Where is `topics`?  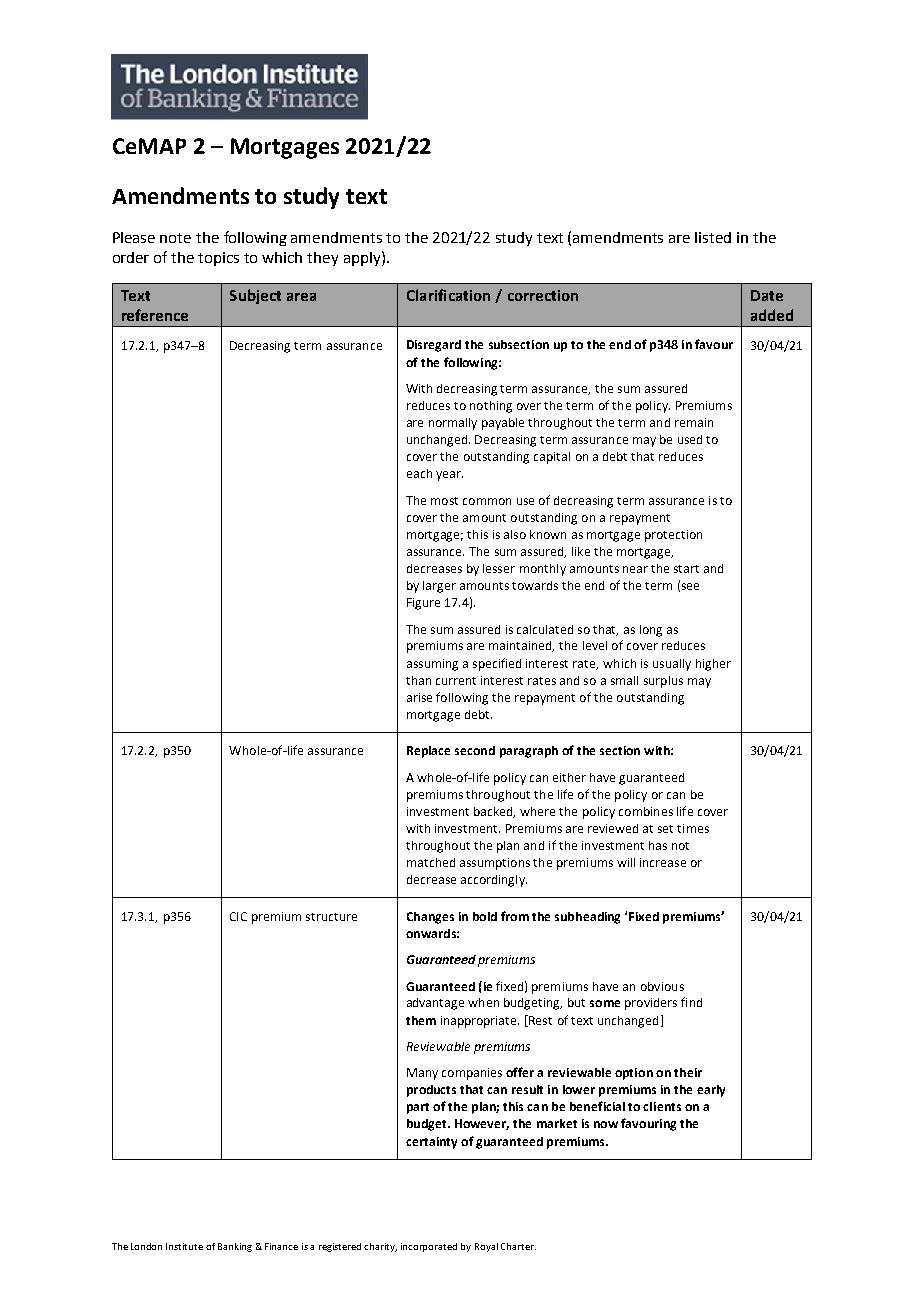
topics is located at coordinates (218, 259).
